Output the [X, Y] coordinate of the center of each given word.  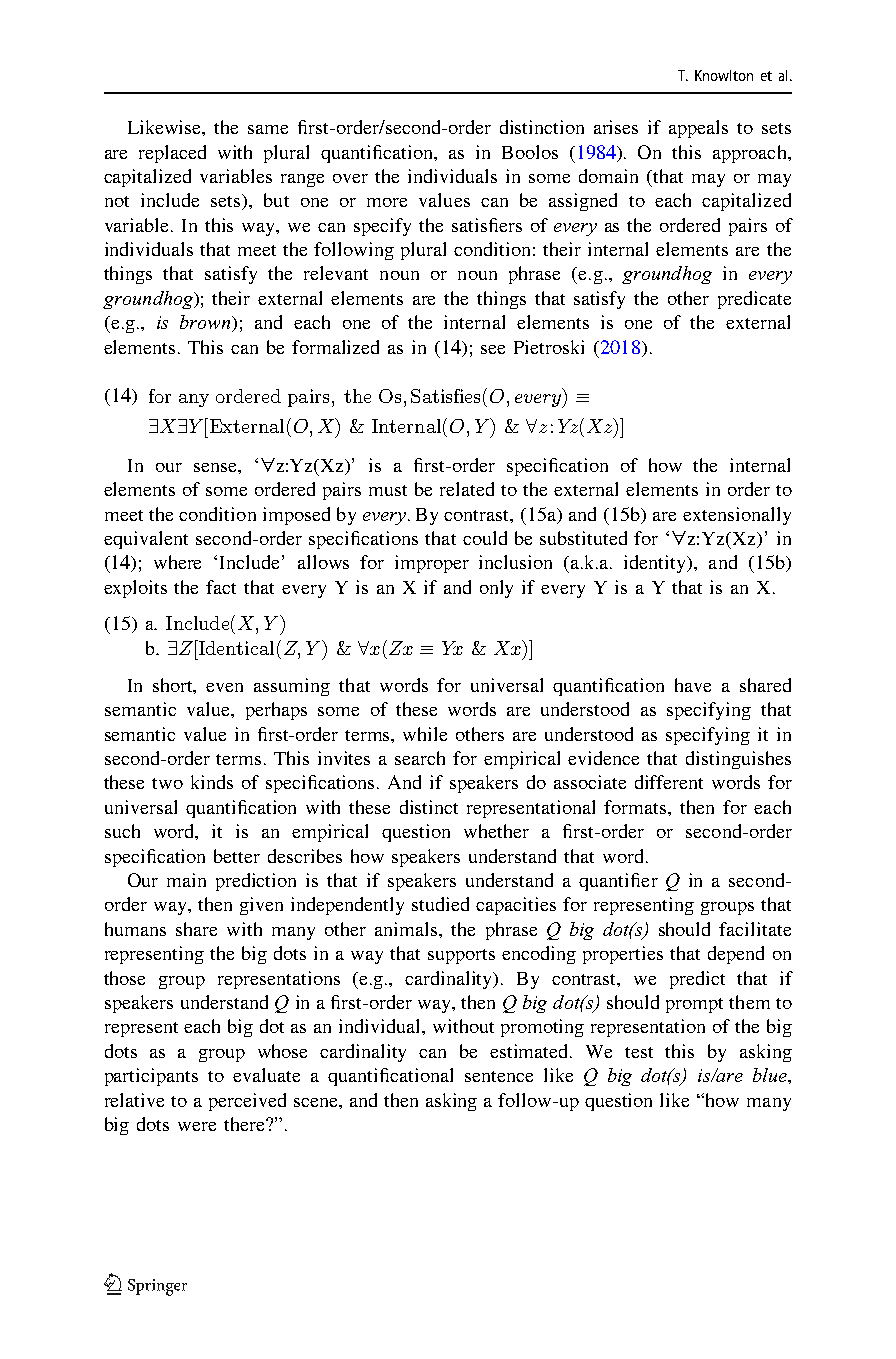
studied [440, 904]
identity [656, 564]
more [387, 202]
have [693, 685]
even [224, 687]
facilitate [755, 929]
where [177, 562]
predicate [754, 300]
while [425, 734]
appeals [698, 129]
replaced [172, 154]
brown [206, 323]
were [197, 1126]
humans [135, 929]
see [493, 349]
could [485, 538]
